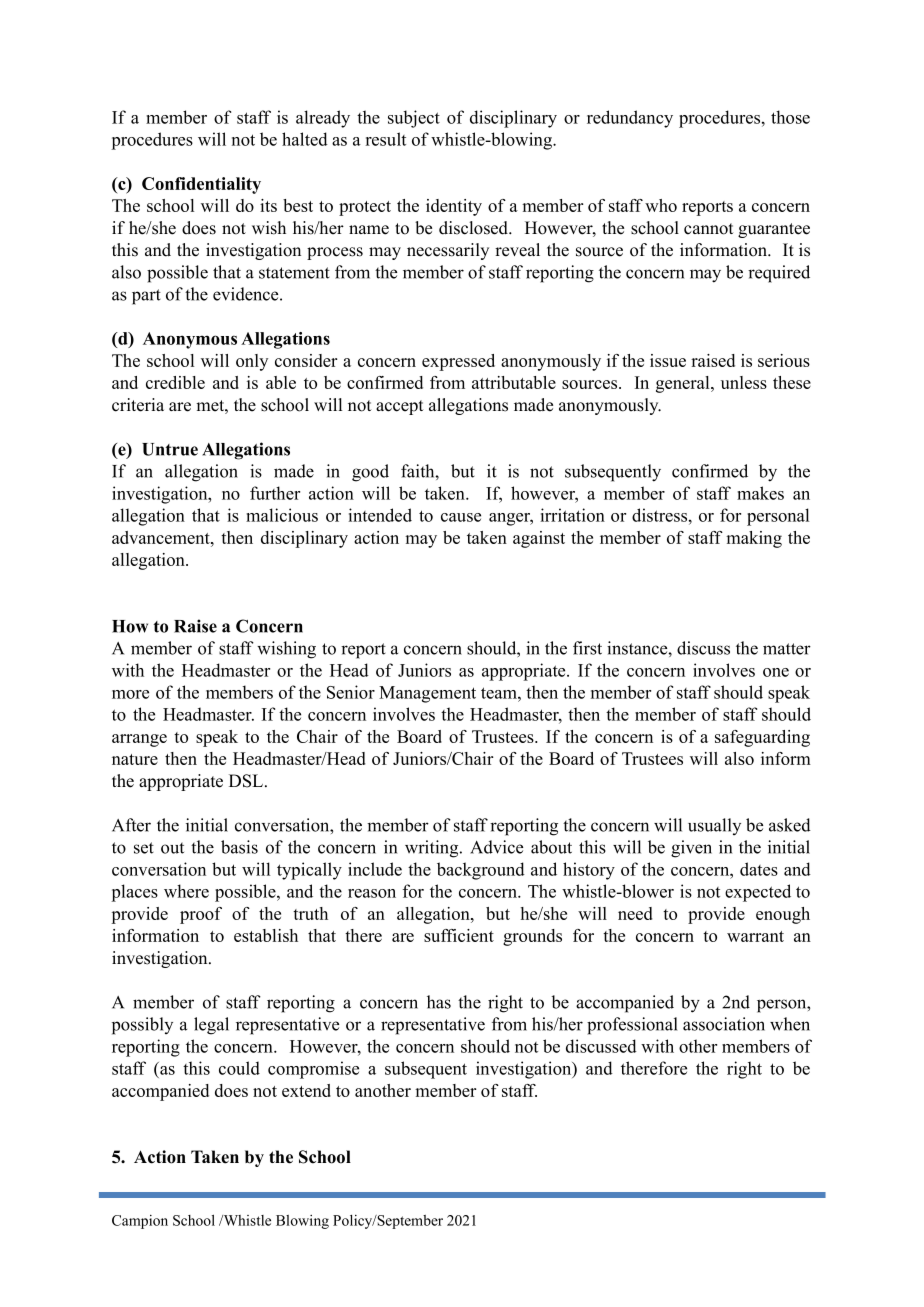  What do you see at coordinates (661, 205) in the screenshot?
I see `who` at bounding box center [661, 205].
